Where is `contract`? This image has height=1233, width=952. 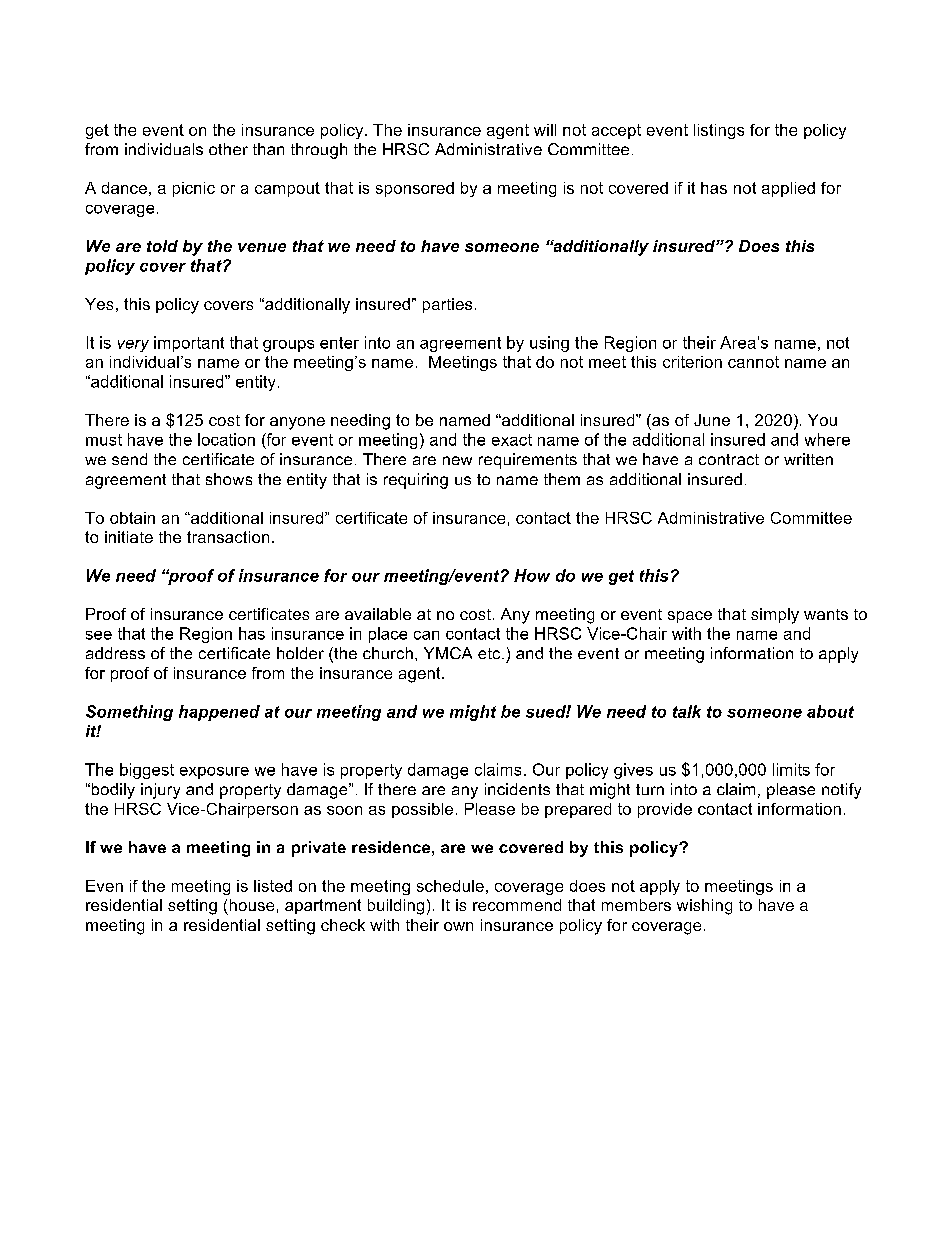
contract is located at coordinates (729, 459).
